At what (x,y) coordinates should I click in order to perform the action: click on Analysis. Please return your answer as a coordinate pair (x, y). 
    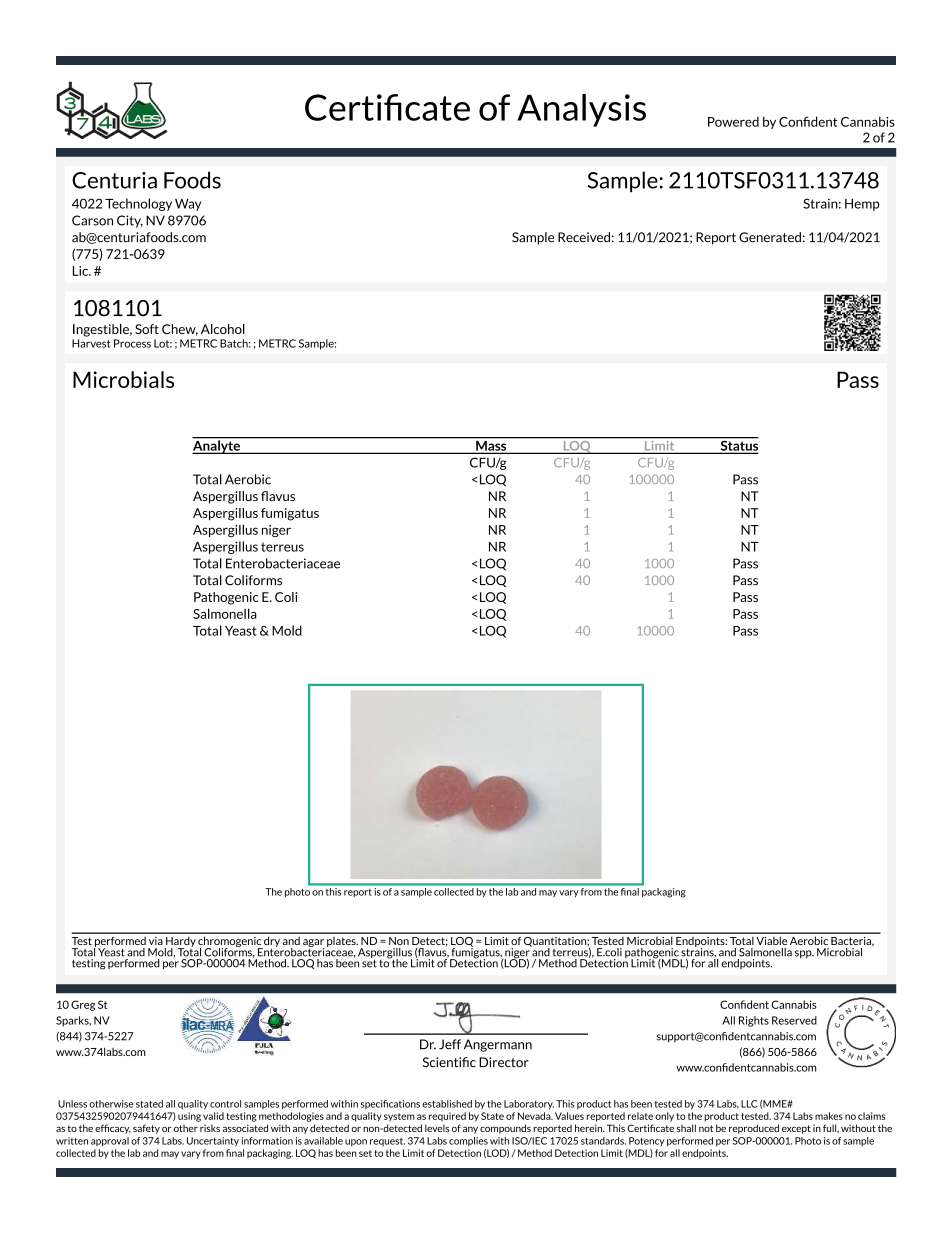
    Looking at the image, I should click on (581, 110).
